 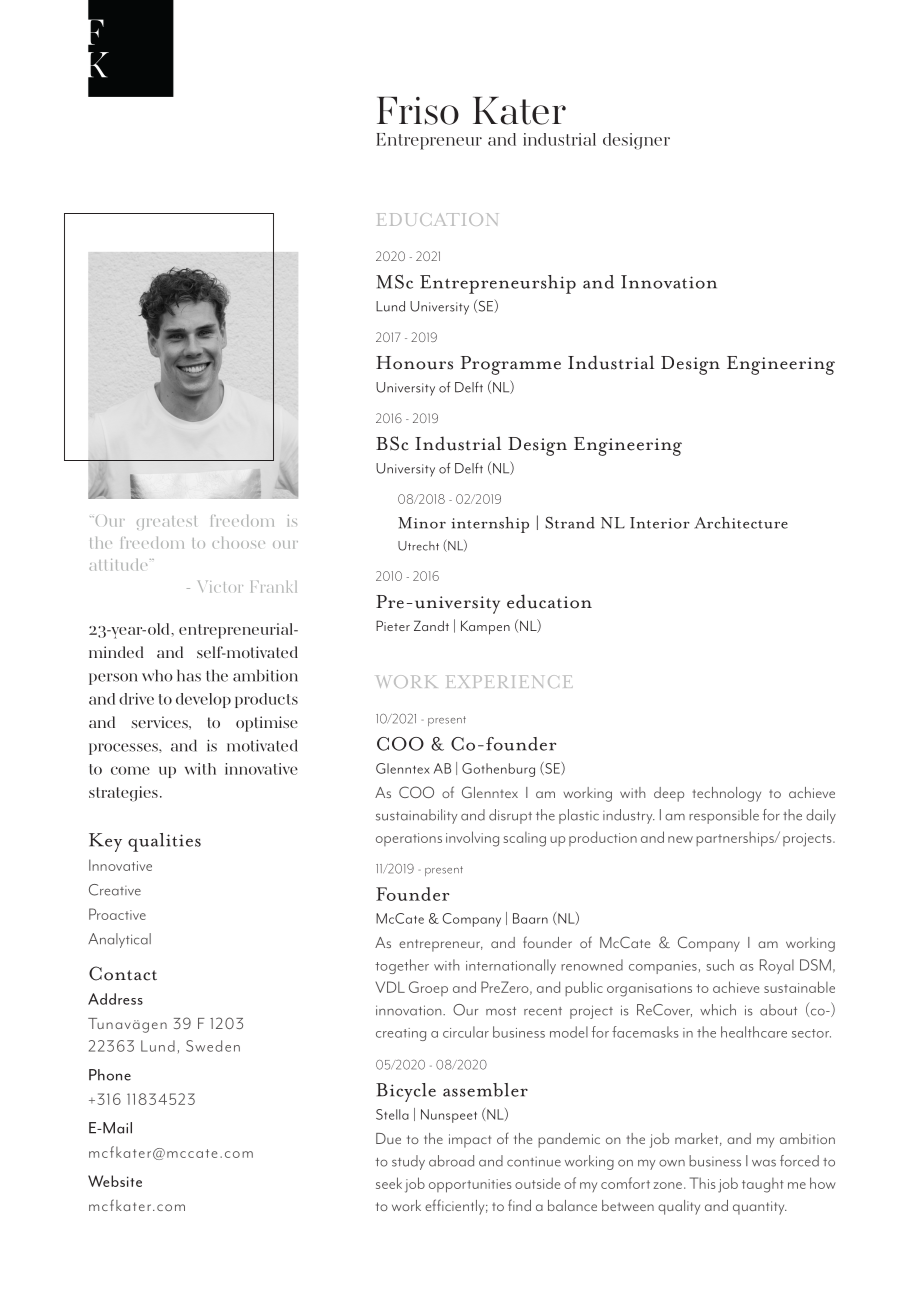 I want to click on Programme, so click(x=511, y=365).
